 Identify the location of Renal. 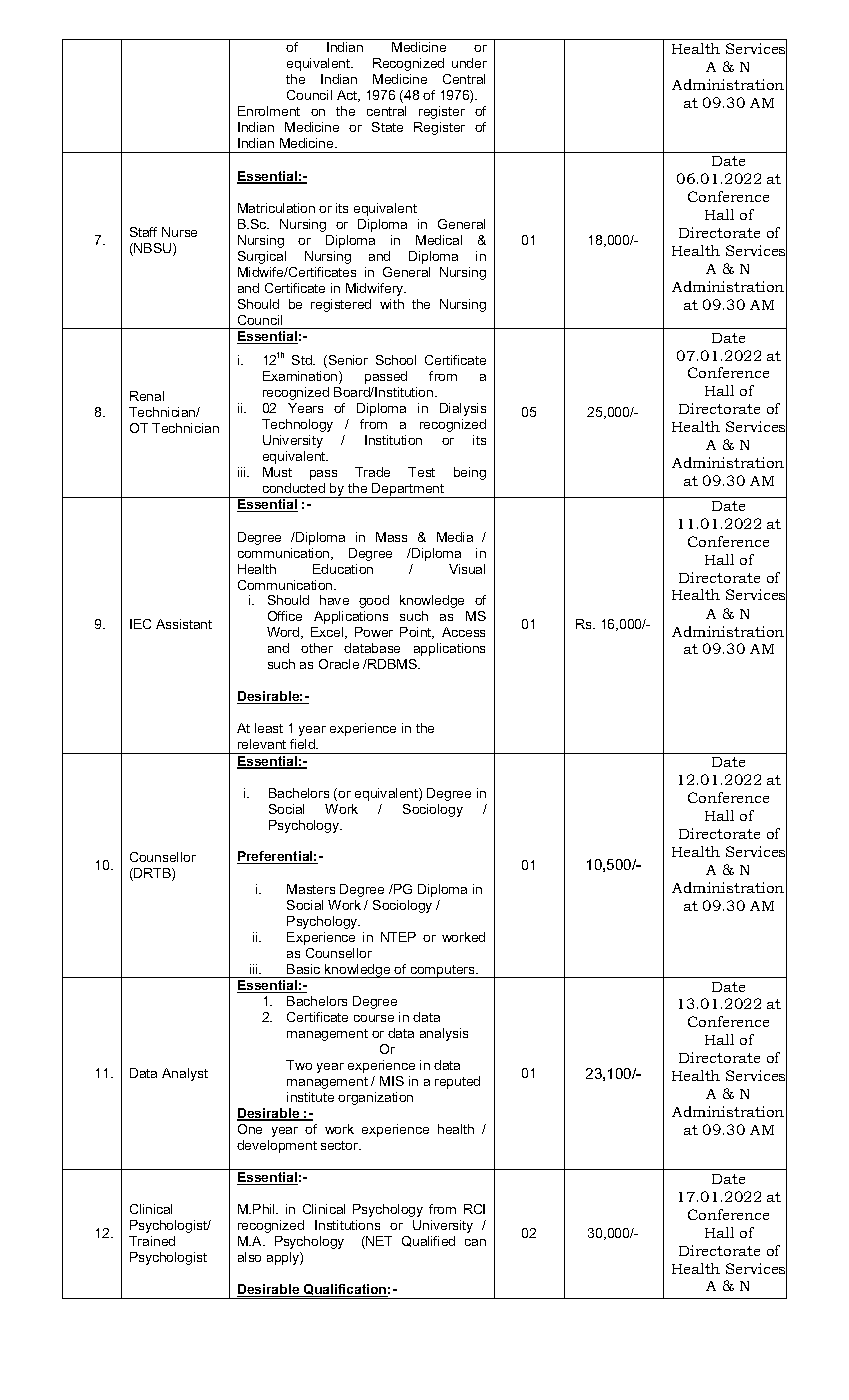
(147, 396).
